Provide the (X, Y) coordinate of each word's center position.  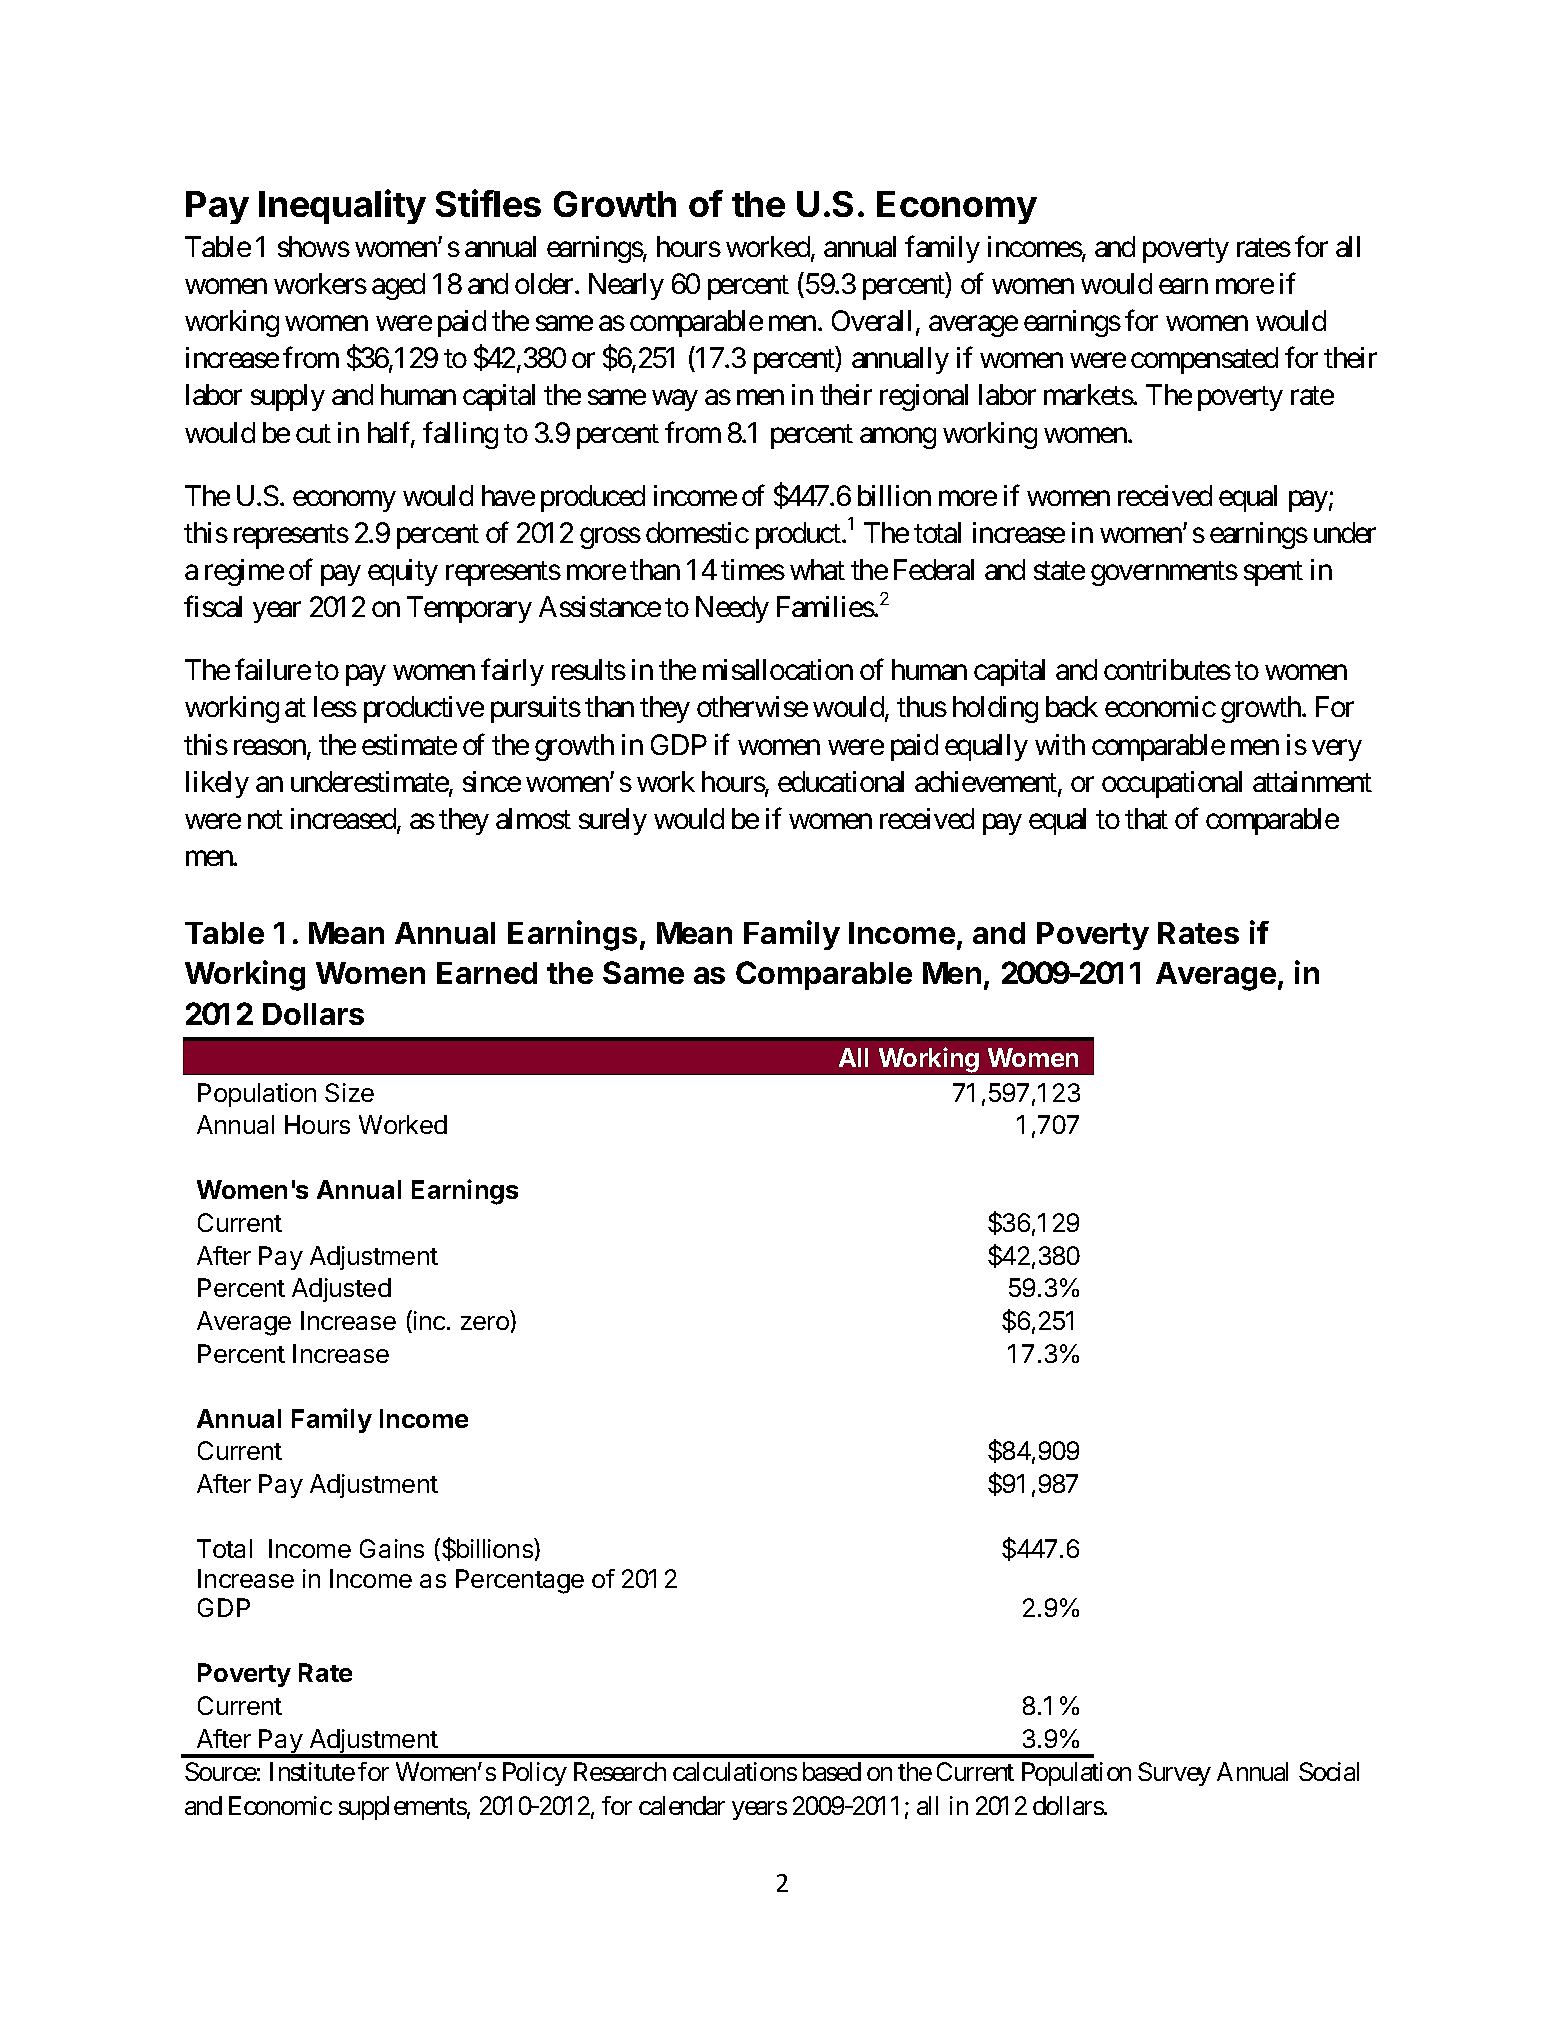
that (1146, 818)
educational (841, 781)
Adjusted (341, 1290)
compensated (1204, 360)
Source (221, 1771)
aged (398, 286)
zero (485, 1323)
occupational (1172, 784)
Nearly (626, 286)
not (265, 820)
